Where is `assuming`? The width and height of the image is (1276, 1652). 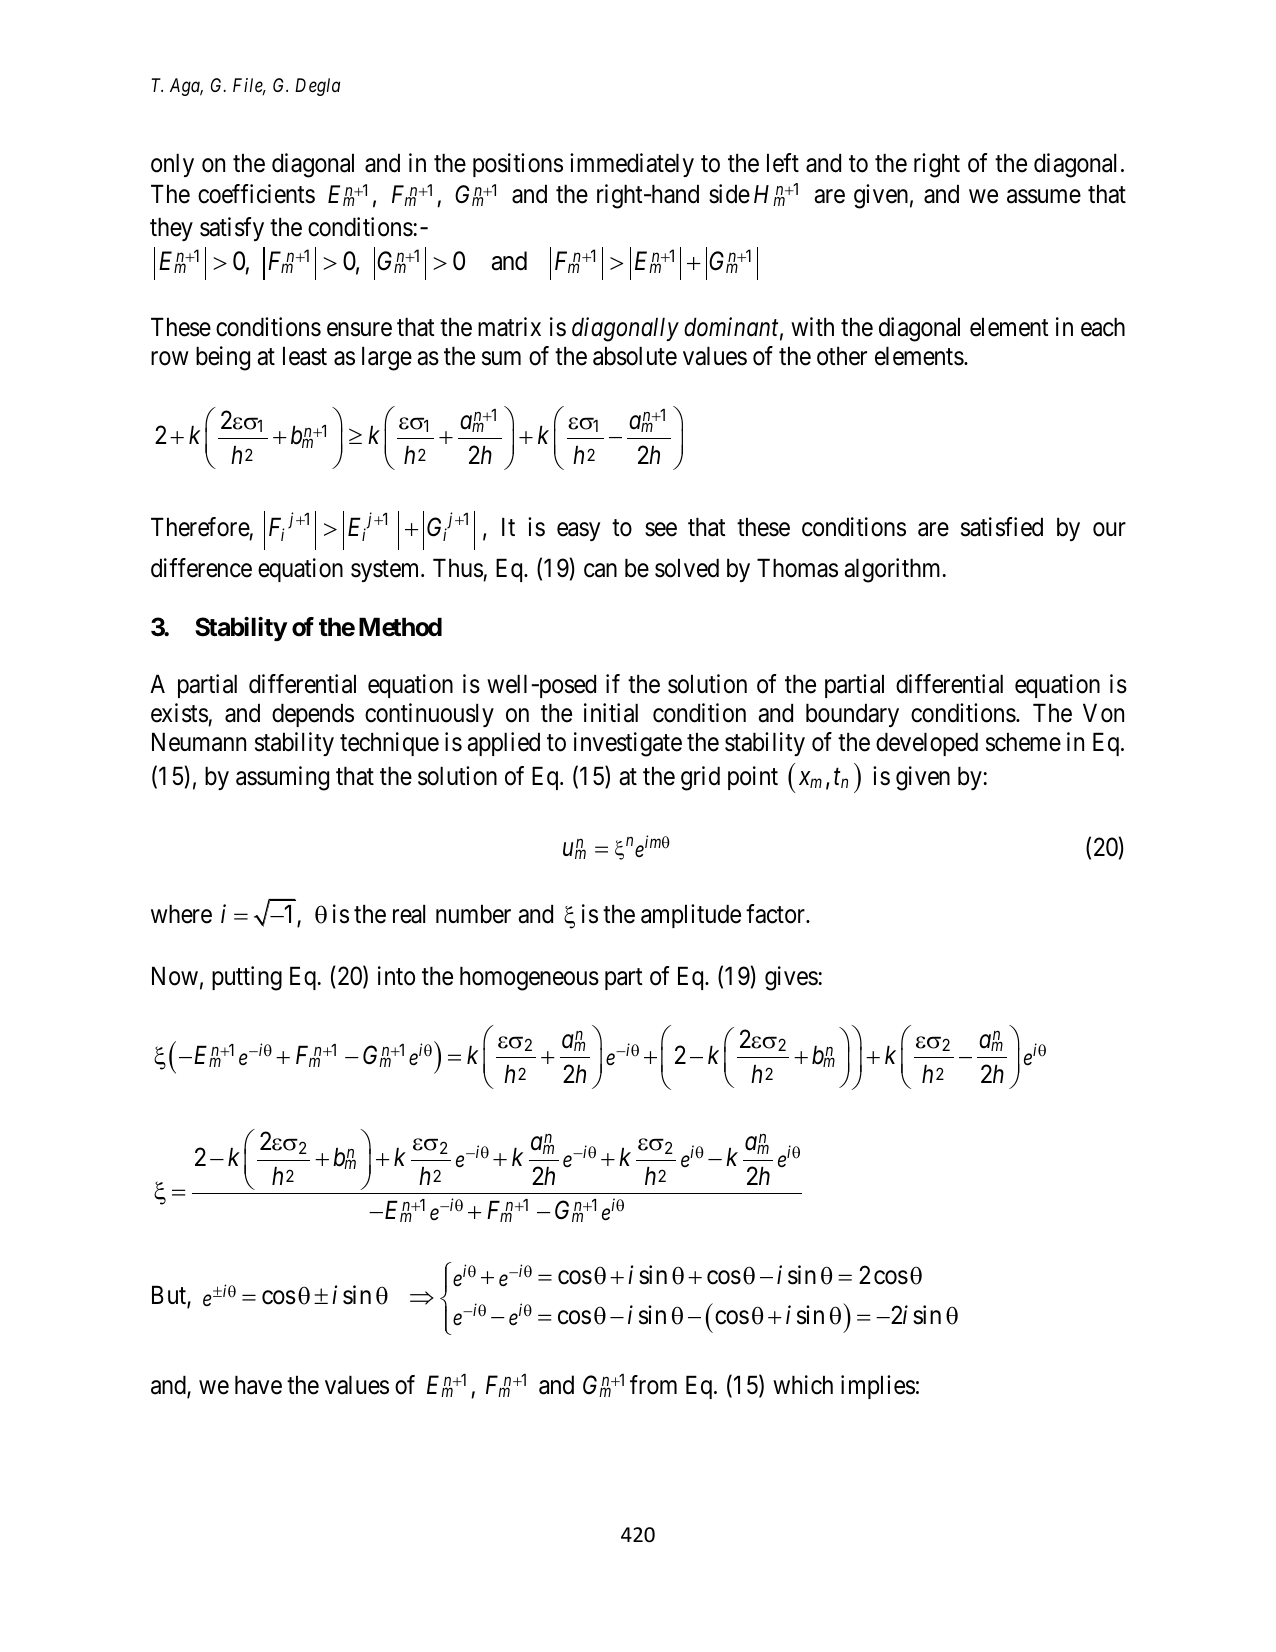
assuming is located at coordinates (282, 778).
